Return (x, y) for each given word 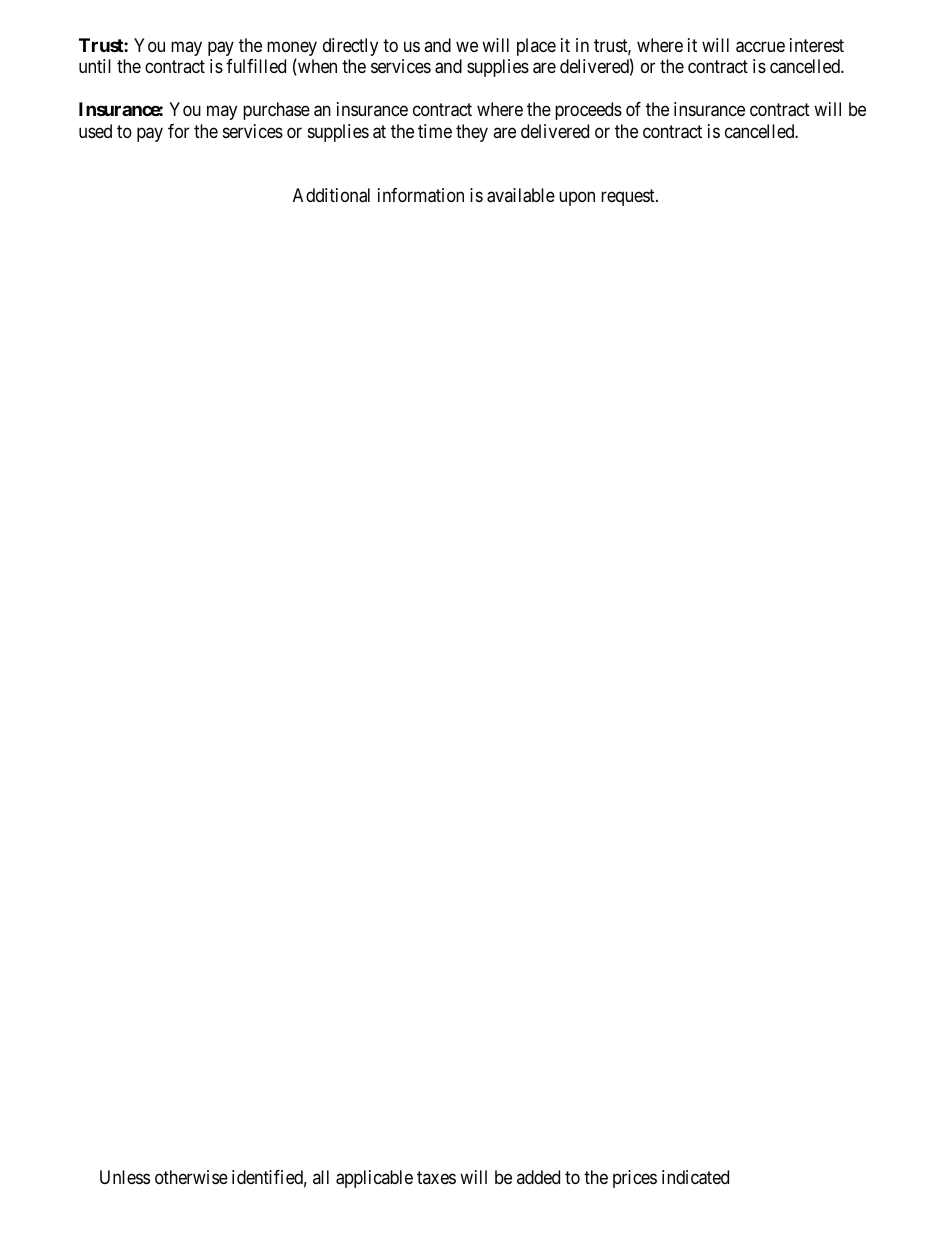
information (421, 195)
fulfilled (256, 66)
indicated (695, 1177)
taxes (436, 1177)
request (629, 197)
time (435, 131)
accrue (760, 47)
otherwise (191, 1177)
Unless (125, 1177)
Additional (331, 195)
